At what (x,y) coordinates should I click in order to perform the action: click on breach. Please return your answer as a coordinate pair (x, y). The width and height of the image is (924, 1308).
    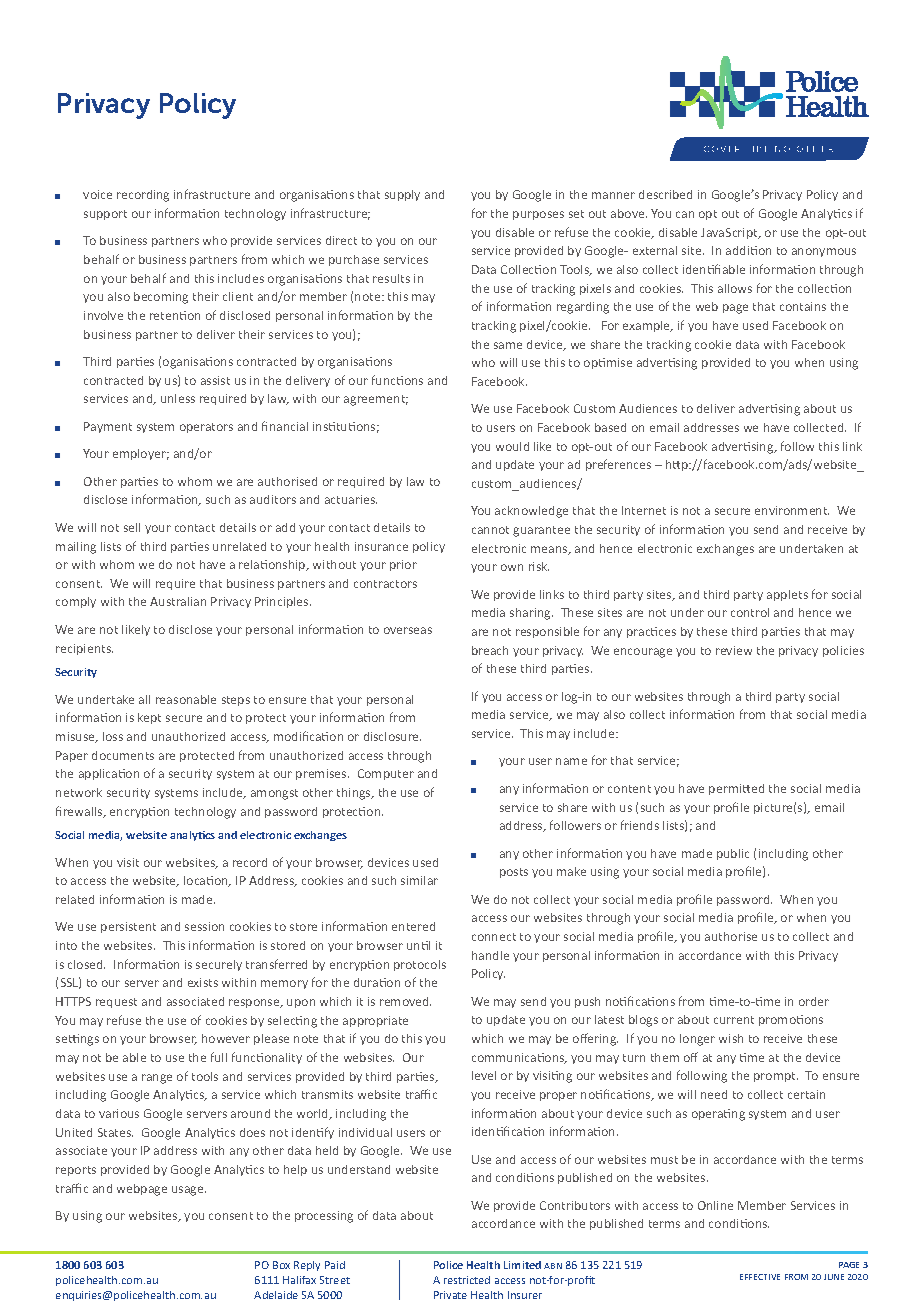
    Looking at the image, I should click on (490, 650).
